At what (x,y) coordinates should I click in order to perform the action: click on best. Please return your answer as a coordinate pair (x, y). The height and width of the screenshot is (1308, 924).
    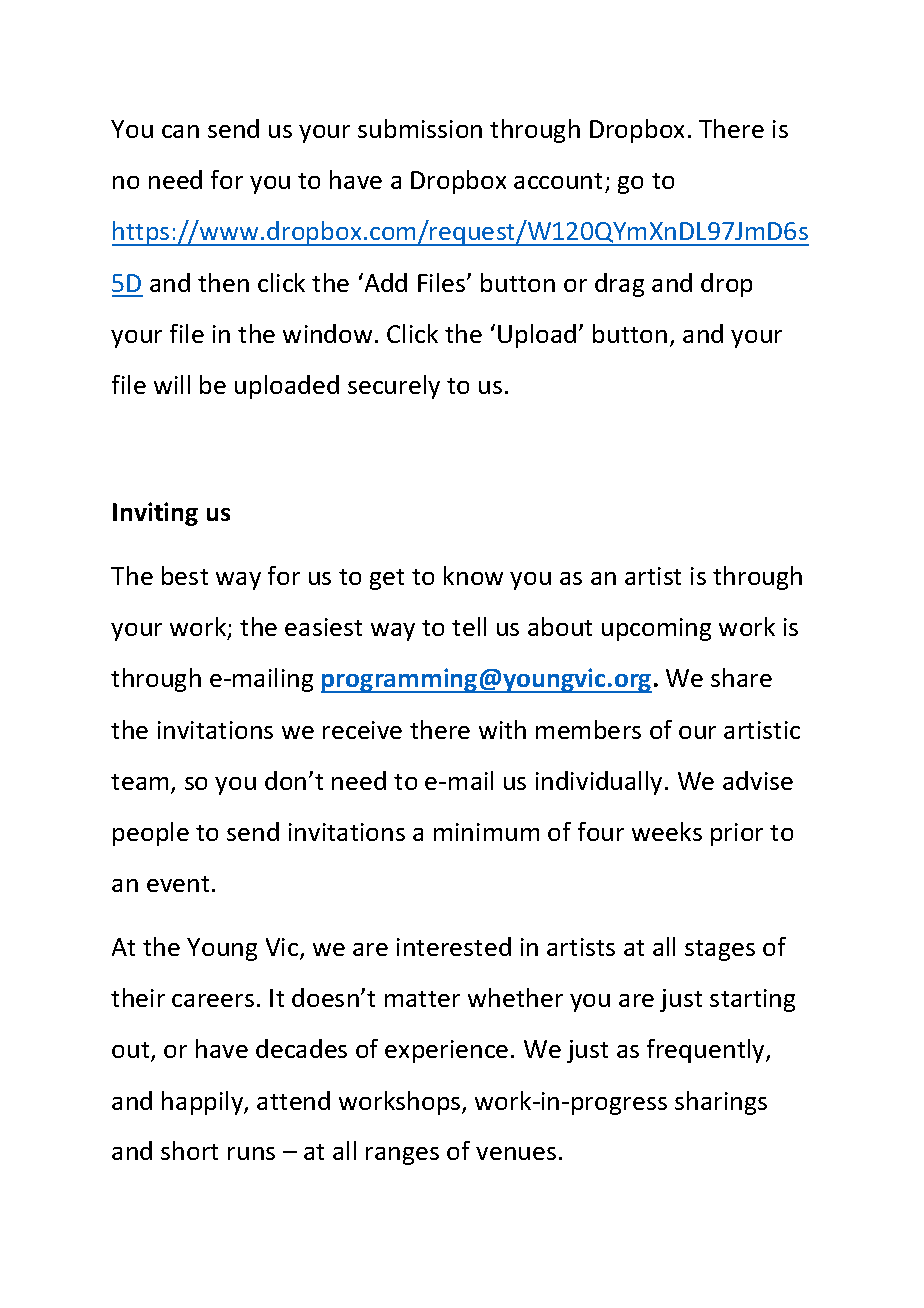
    Looking at the image, I should click on (185, 575).
